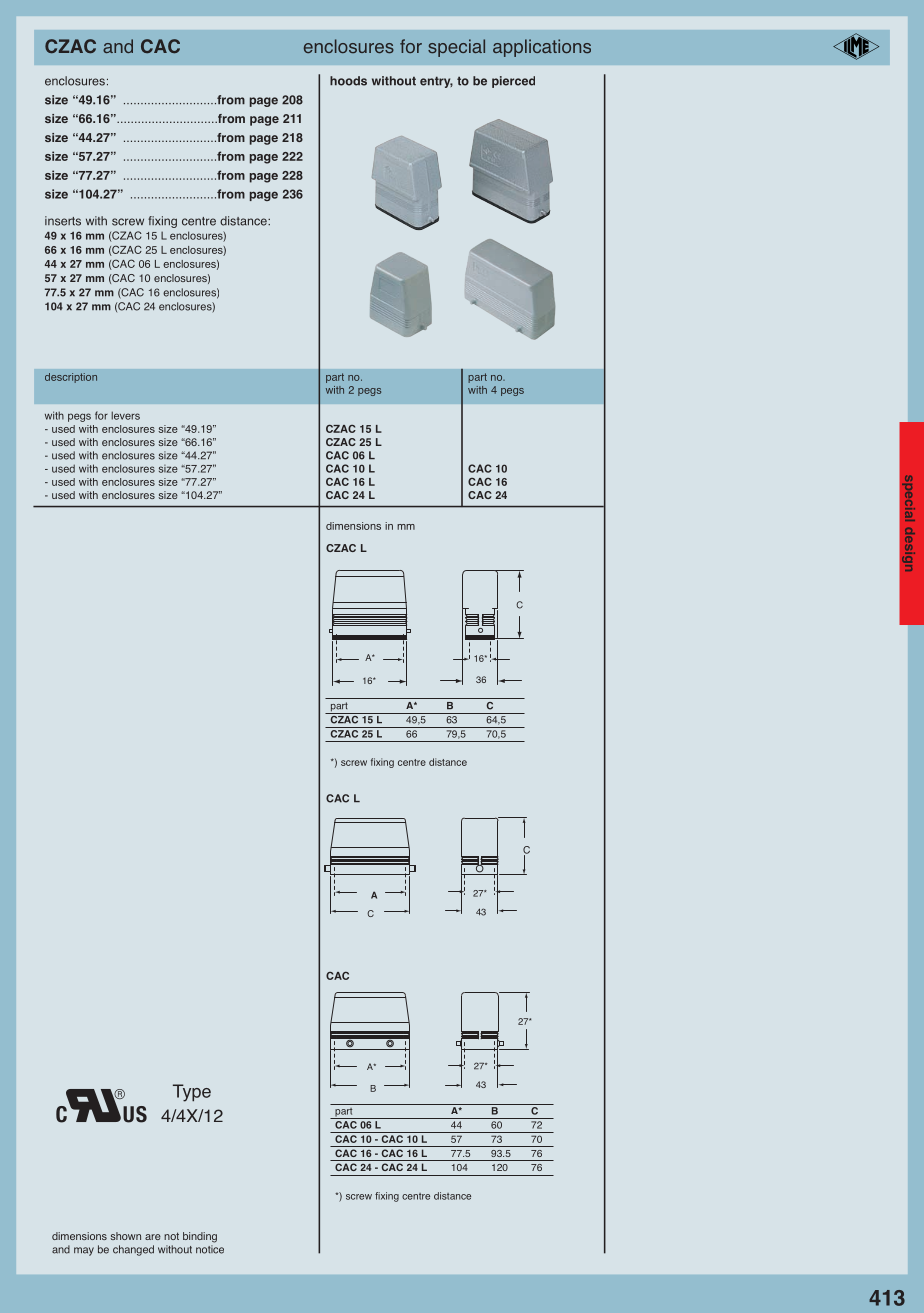 The width and height of the image is (924, 1313). What do you see at coordinates (436, 82) in the image?
I see `entry` at bounding box center [436, 82].
